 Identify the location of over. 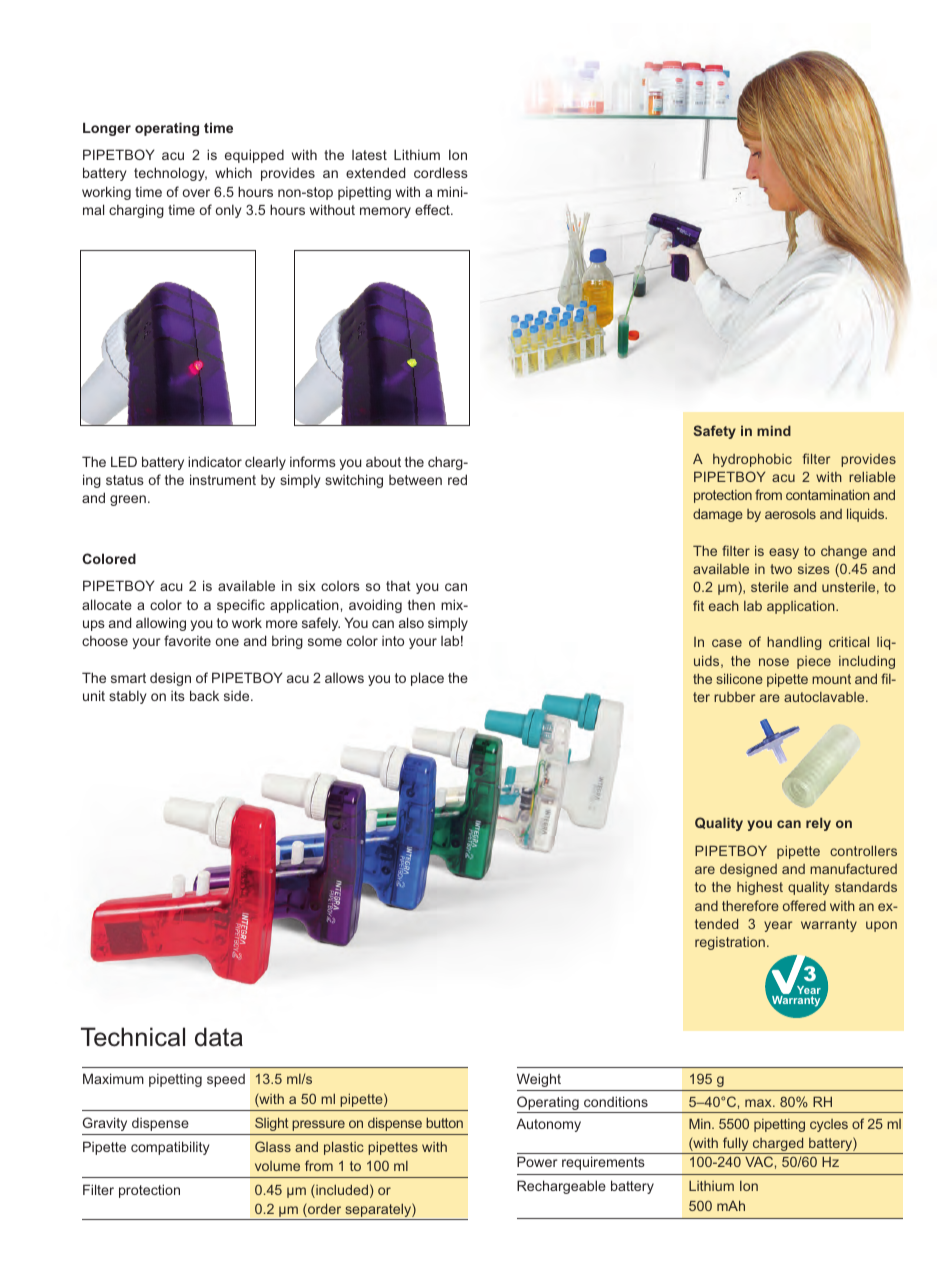
(196, 193).
